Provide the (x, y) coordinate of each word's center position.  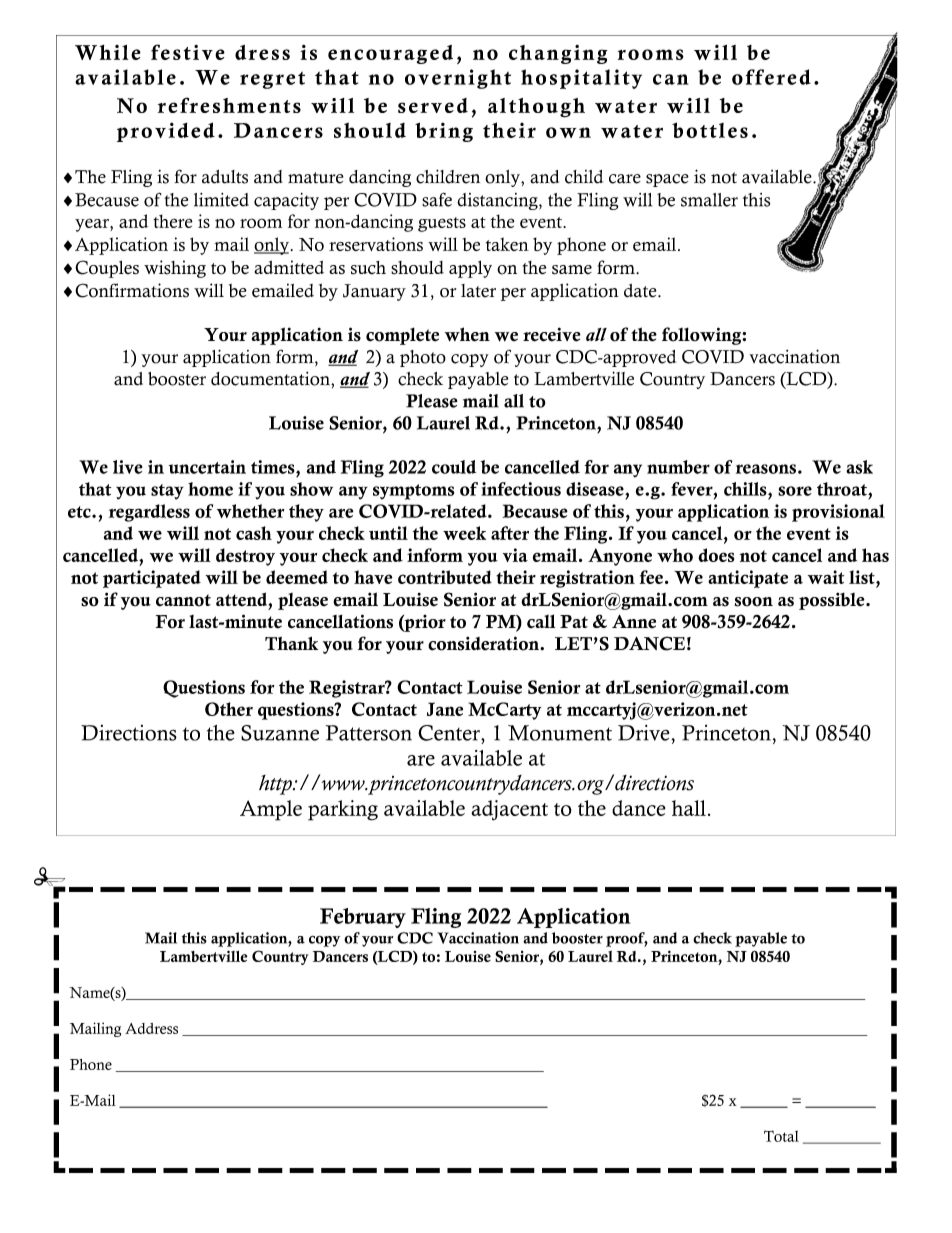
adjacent (509, 810)
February (363, 918)
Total (781, 1136)
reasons (766, 469)
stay (167, 492)
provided (166, 132)
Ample (271, 810)
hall (689, 808)
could (454, 467)
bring (444, 132)
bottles (710, 130)
